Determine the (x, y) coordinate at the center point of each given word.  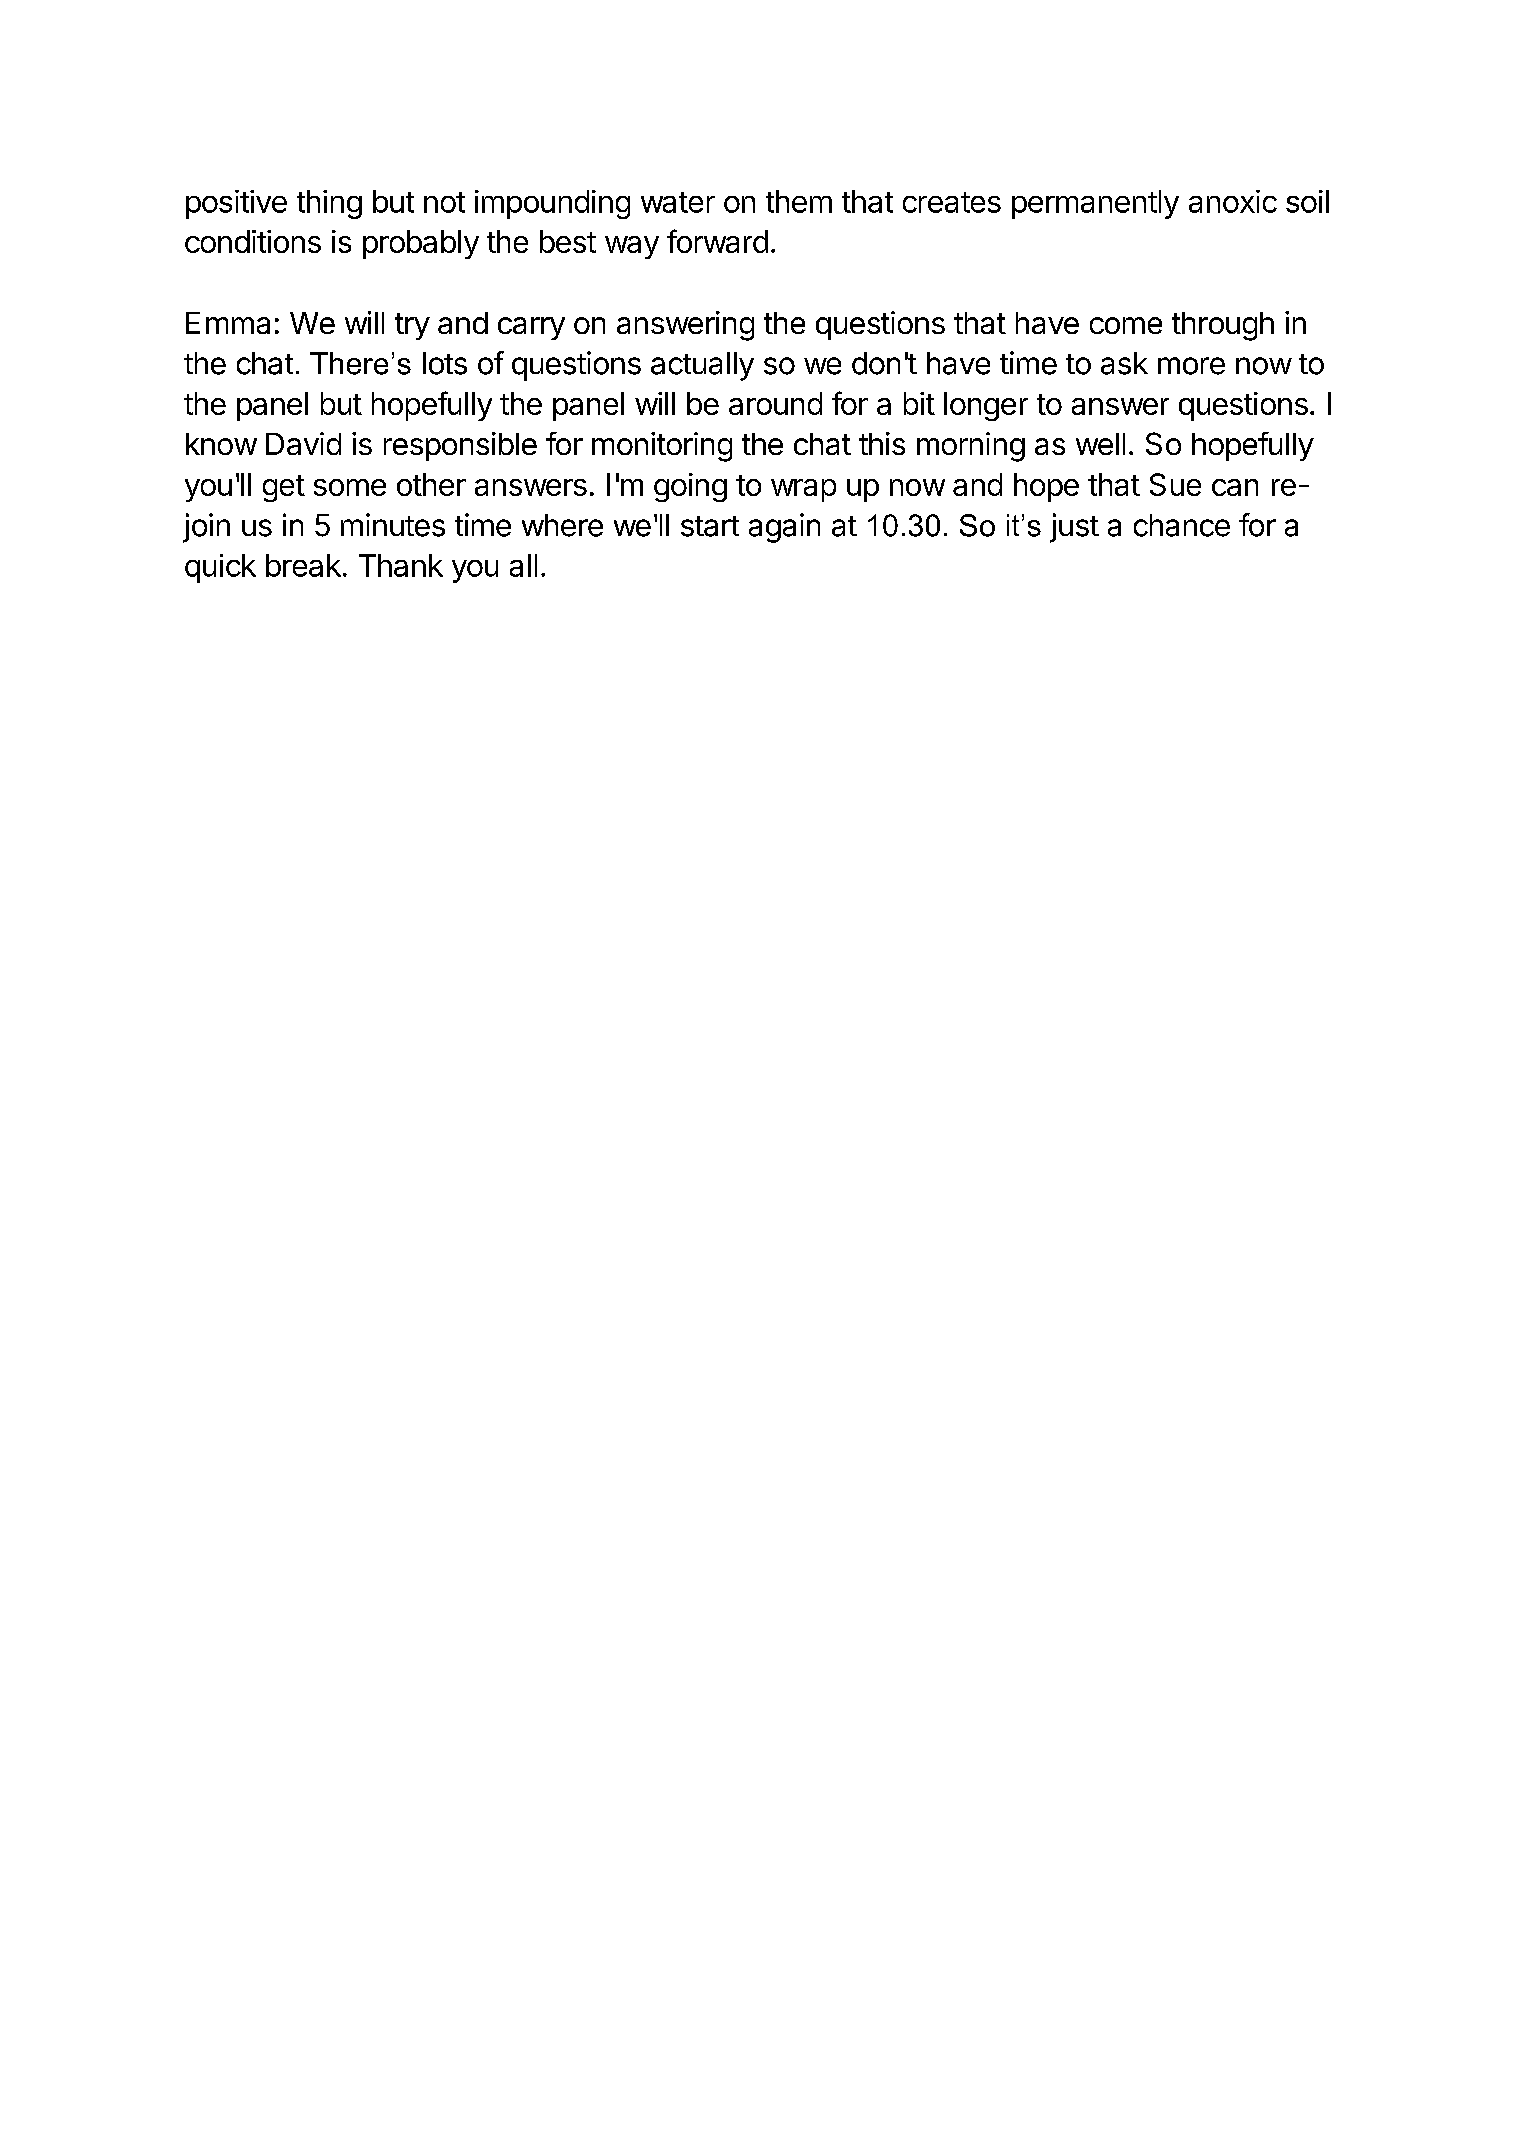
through (1223, 326)
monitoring (662, 447)
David (303, 443)
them (799, 201)
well (1100, 444)
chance (1182, 525)
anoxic (1233, 201)
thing (329, 204)
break (303, 565)
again (784, 528)
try (412, 326)
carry (531, 328)
